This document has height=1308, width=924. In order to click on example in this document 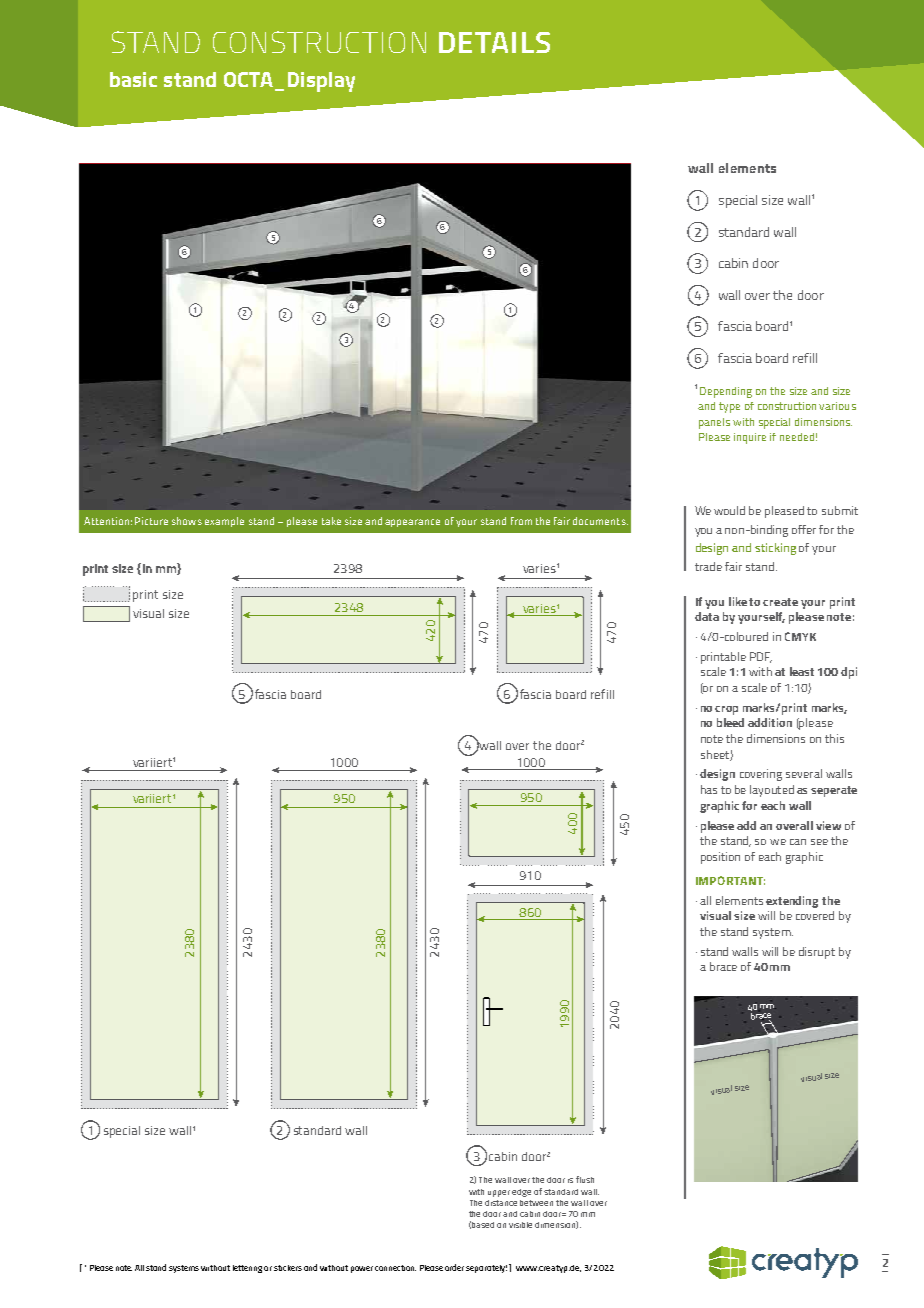, I will do `click(224, 522)`.
